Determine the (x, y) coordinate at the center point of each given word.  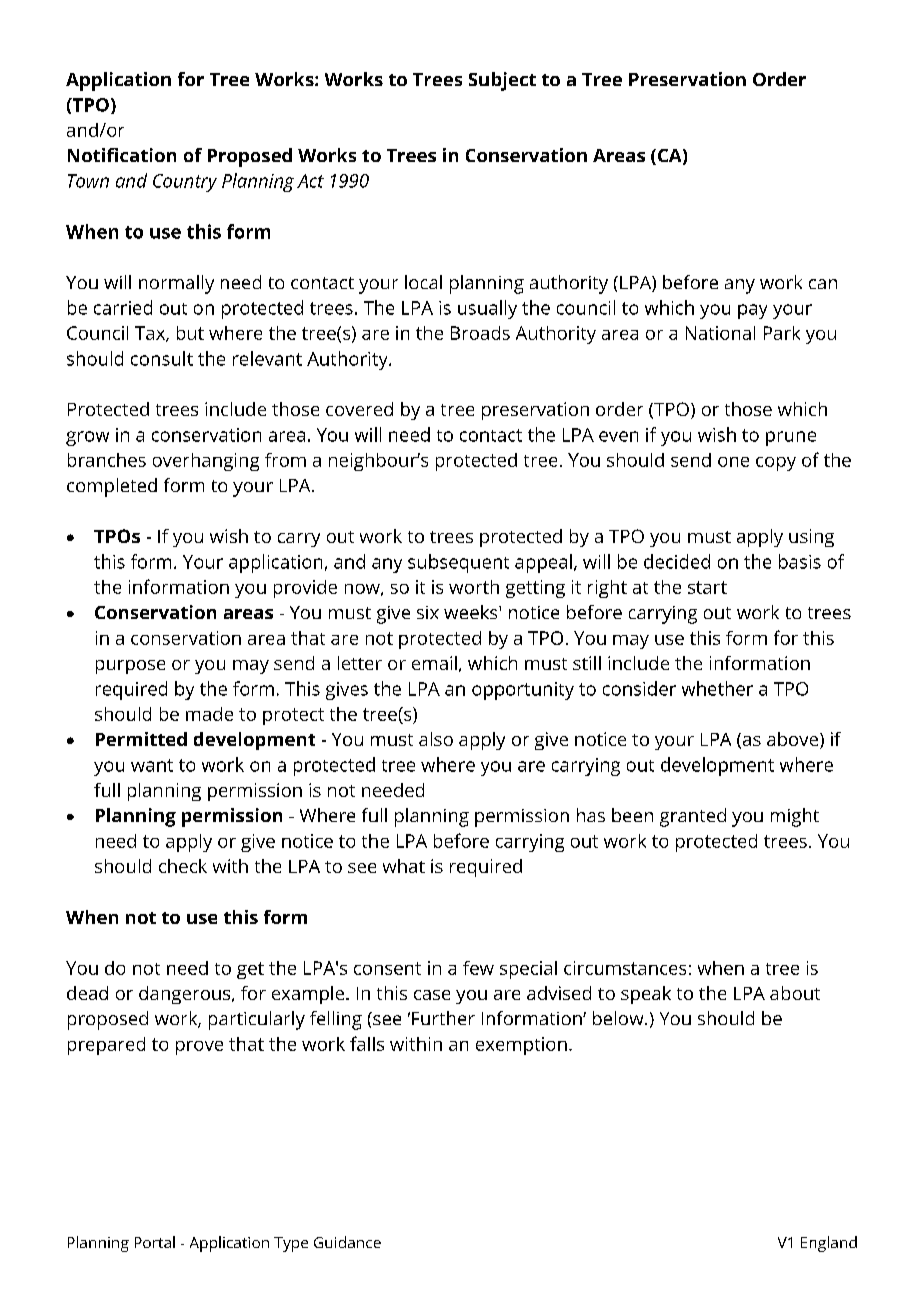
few (478, 968)
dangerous (186, 995)
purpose (130, 667)
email (434, 663)
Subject (502, 81)
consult (162, 358)
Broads (480, 333)
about (795, 993)
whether (717, 688)
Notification (122, 155)
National (720, 333)
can (823, 284)
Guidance (347, 1242)
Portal (155, 1242)
